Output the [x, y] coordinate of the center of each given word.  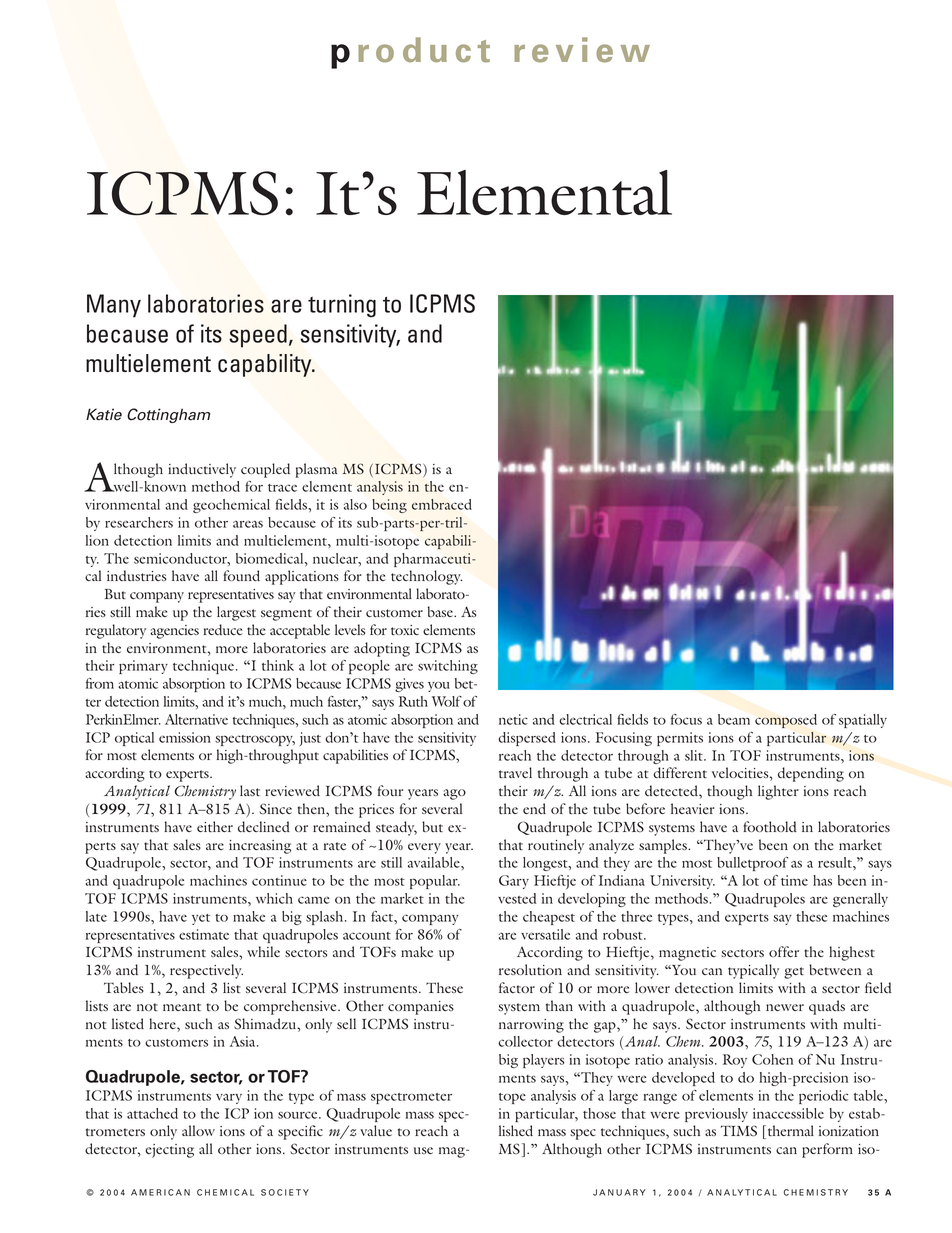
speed [258, 336]
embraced [442, 504]
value [376, 1130]
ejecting [169, 1151]
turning [342, 306]
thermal [789, 1132]
